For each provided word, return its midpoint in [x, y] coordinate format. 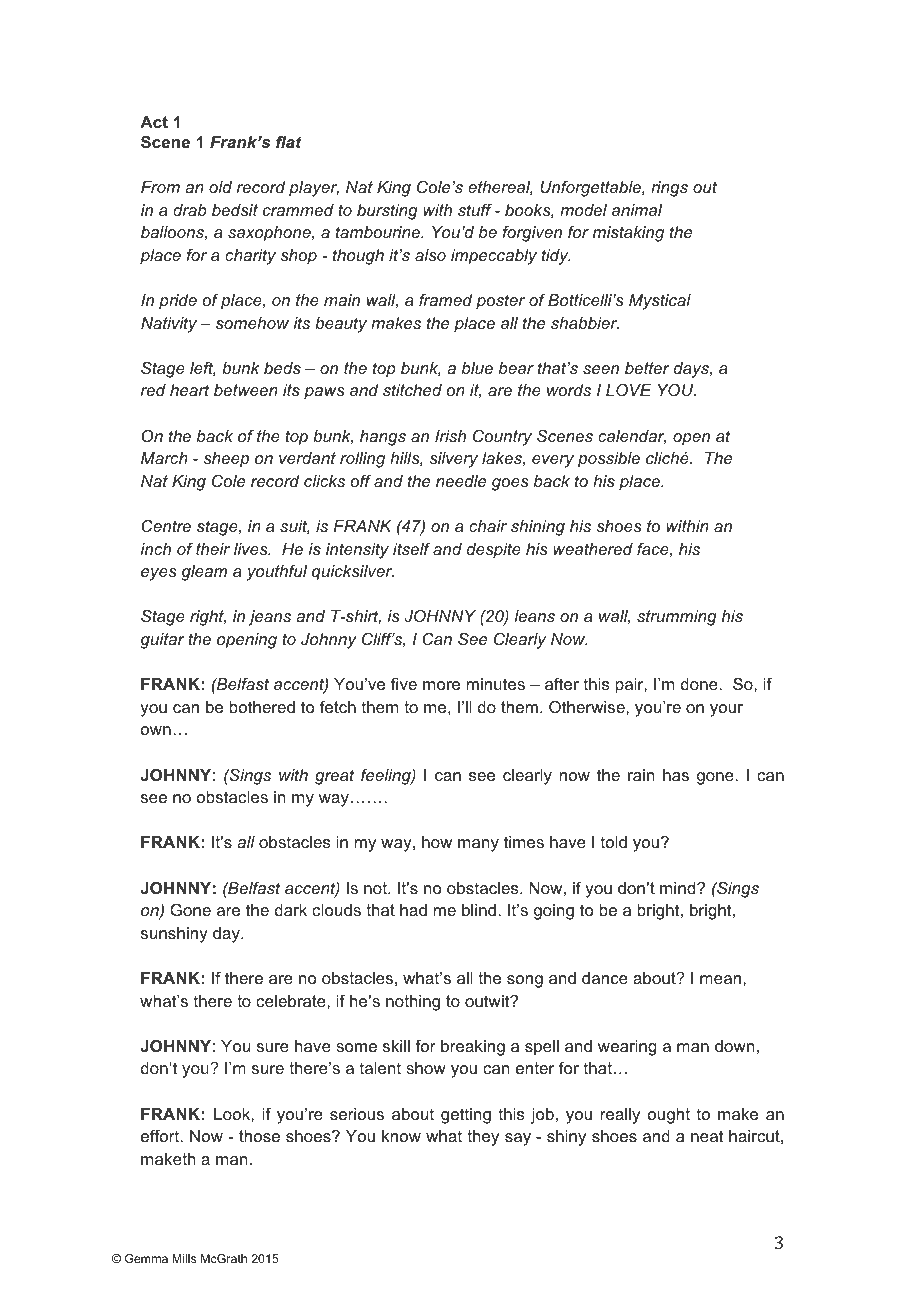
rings [669, 189]
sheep [226, 460]
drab [189, 210]
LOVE [629, 390]
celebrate [292, 1001]
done [700, 684]
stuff [475, 209]
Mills [184, 1258]
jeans [269, 618]
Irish [450, 436]
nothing [413, 1003]
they [483, 1138]
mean [722, 979]
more [441, 685]
